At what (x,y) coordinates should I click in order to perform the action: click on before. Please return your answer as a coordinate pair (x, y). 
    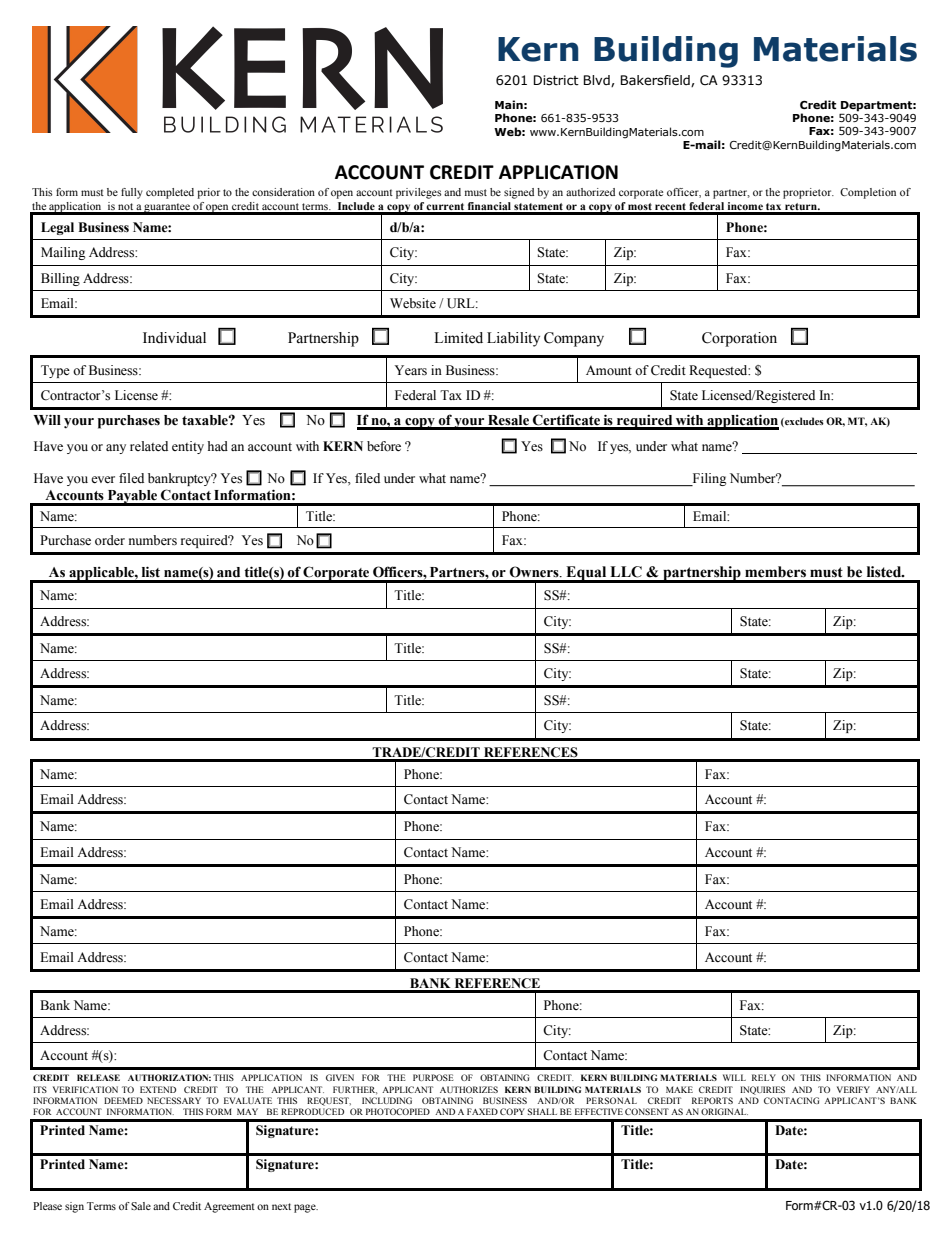
    Looking at the image, I should click on (384, 446).
